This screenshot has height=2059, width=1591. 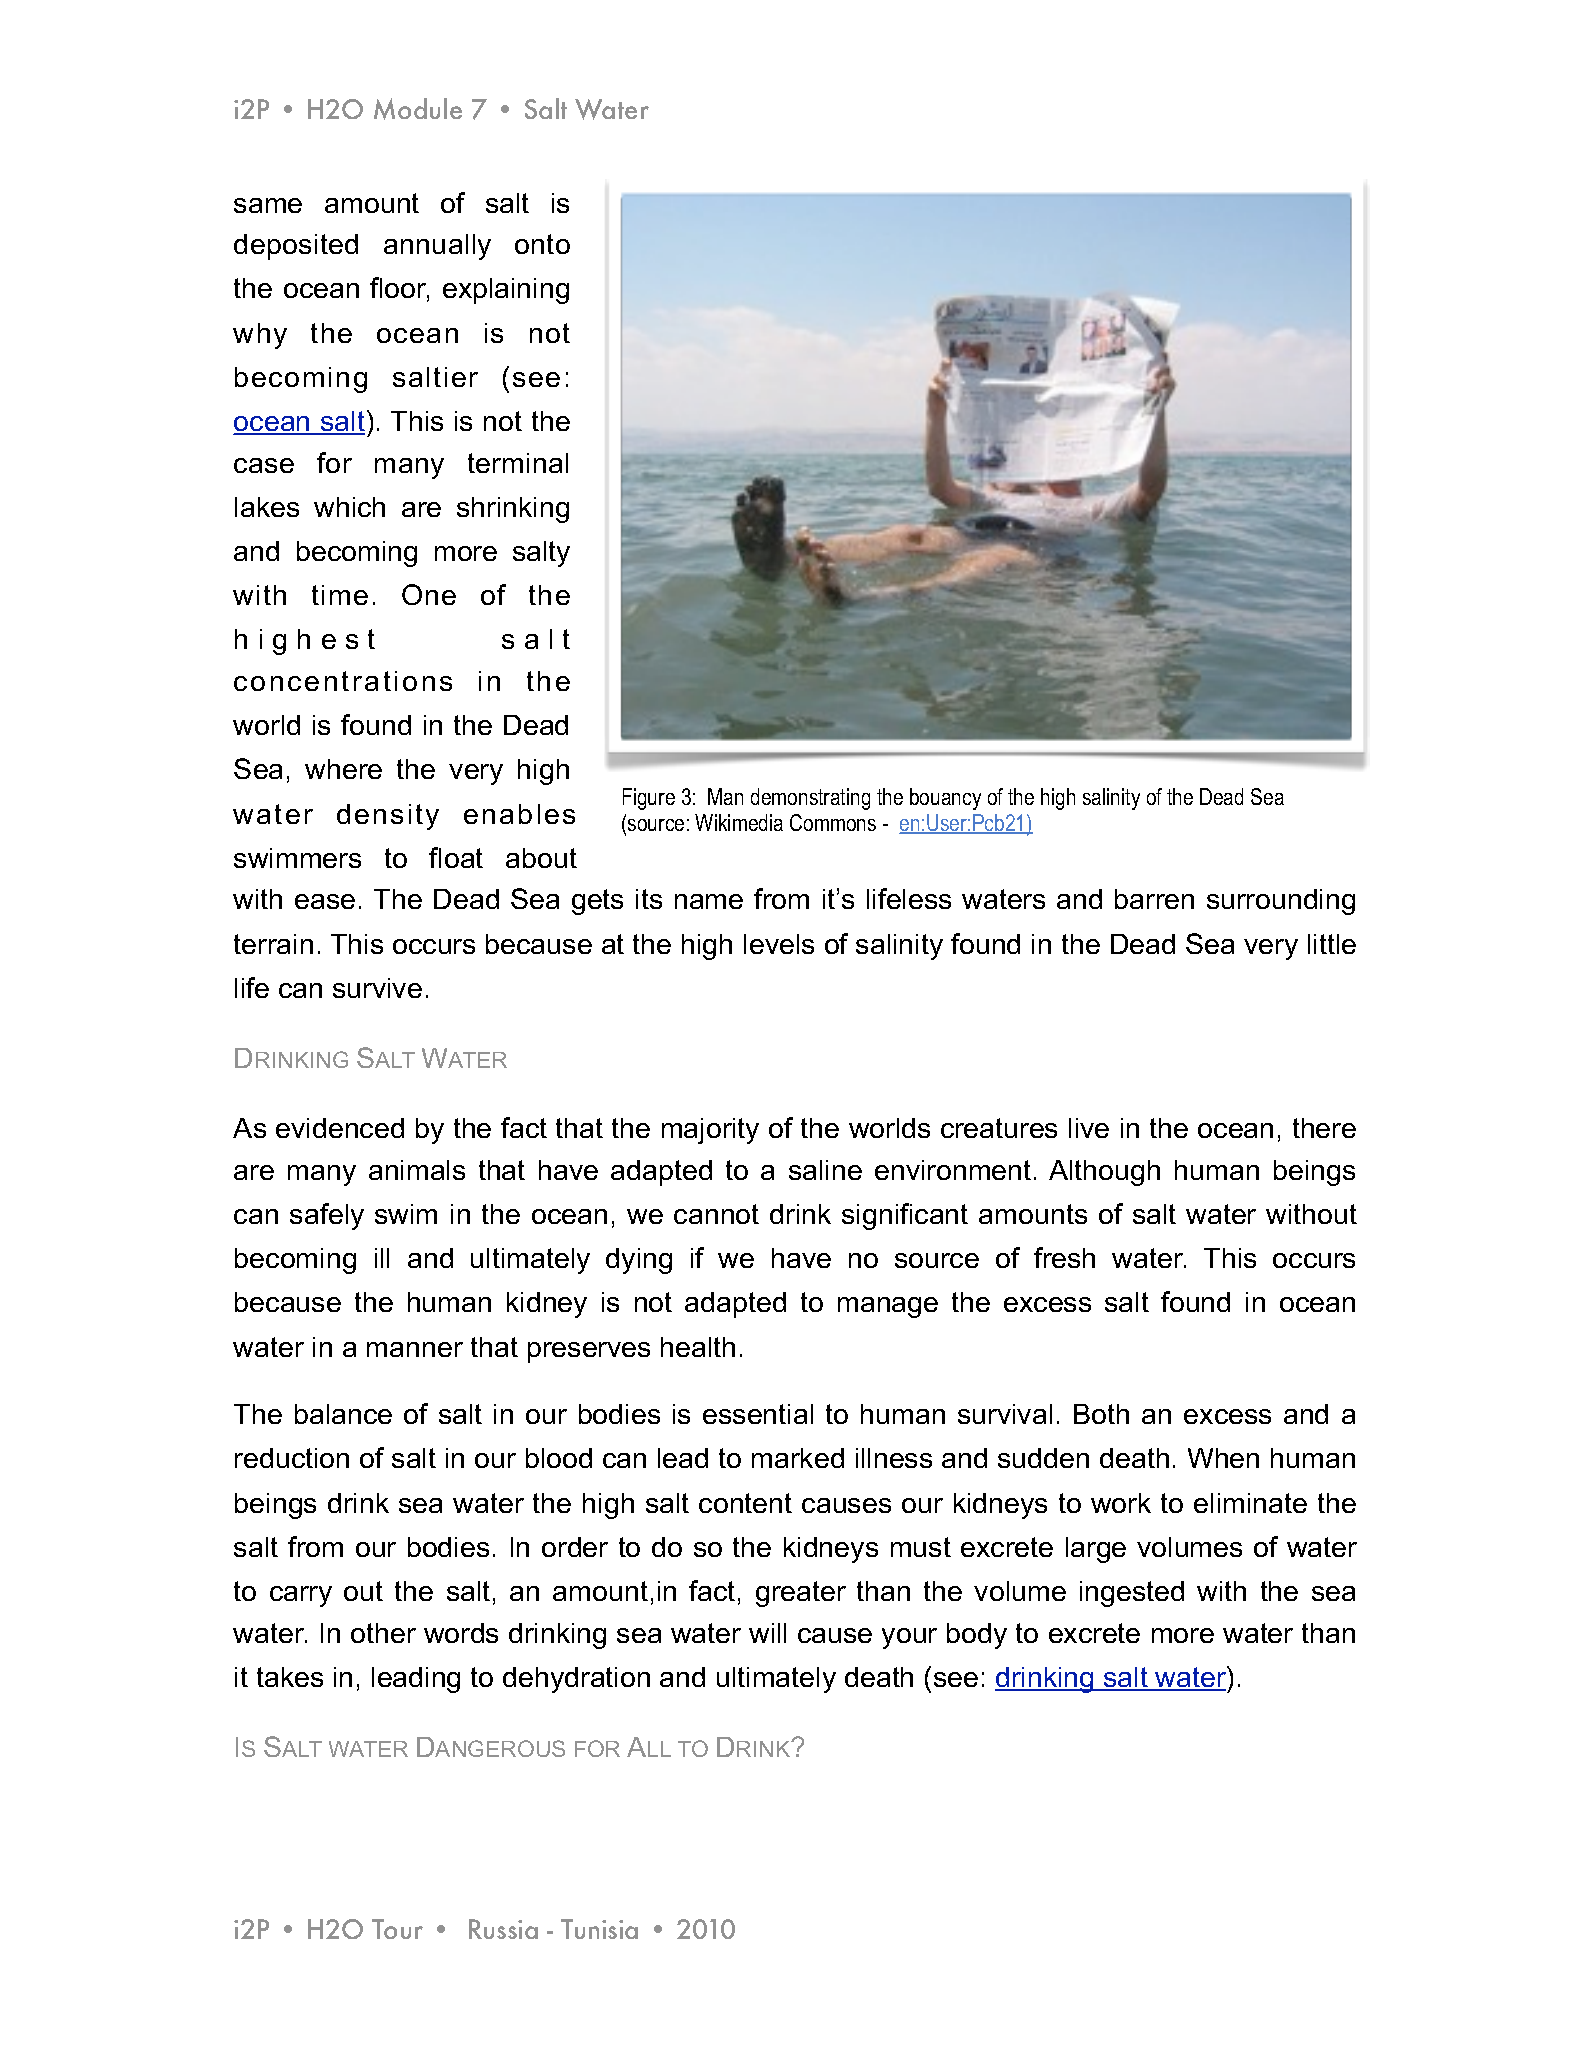 What do you see at coordinates (542, 244) in the screenshot?
I see `onto` at bounding box center [542, 244].
